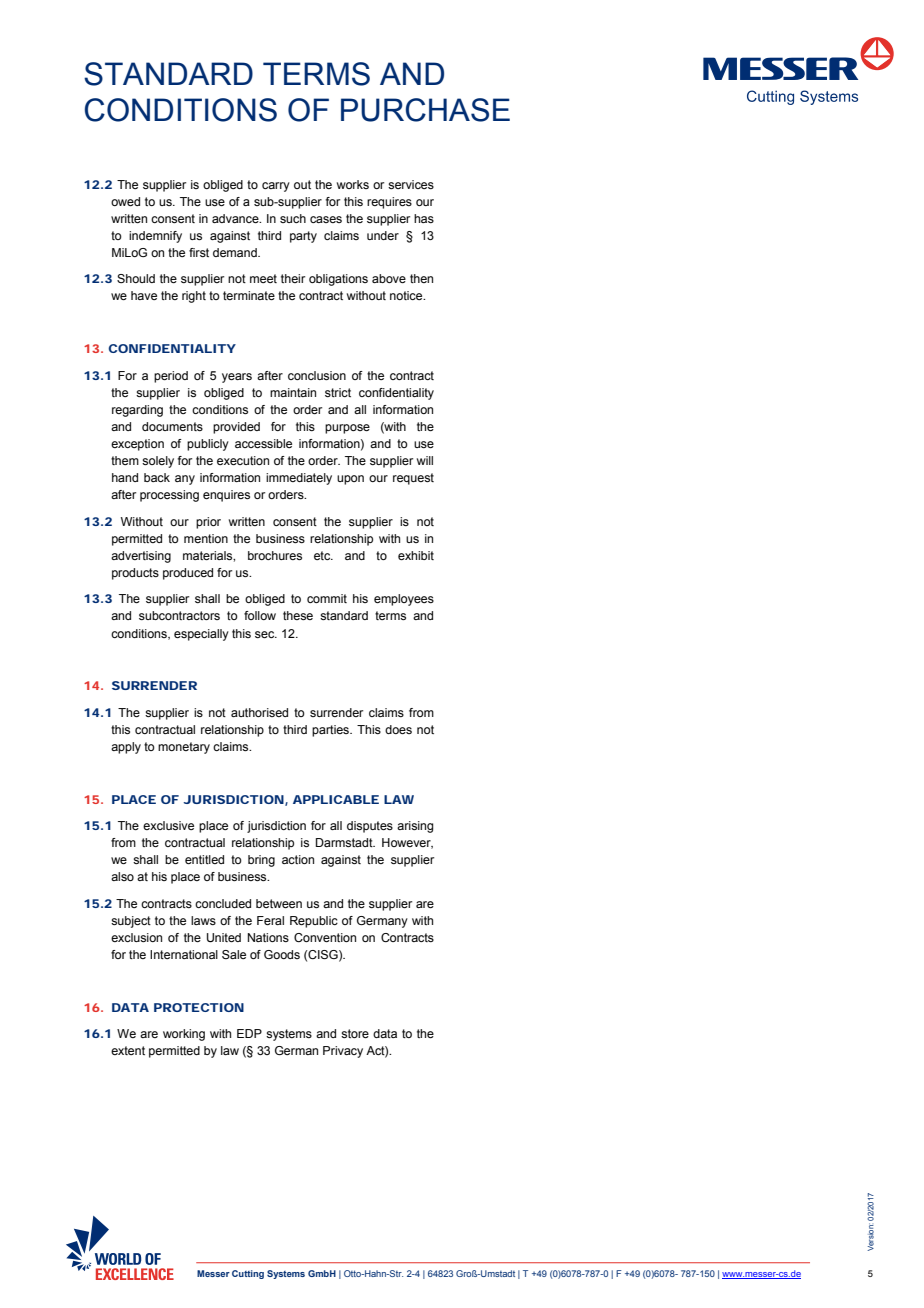  What do you see at coordinates (125, 201) in the image?
I see `owed` at bounding box center [125, 201].
